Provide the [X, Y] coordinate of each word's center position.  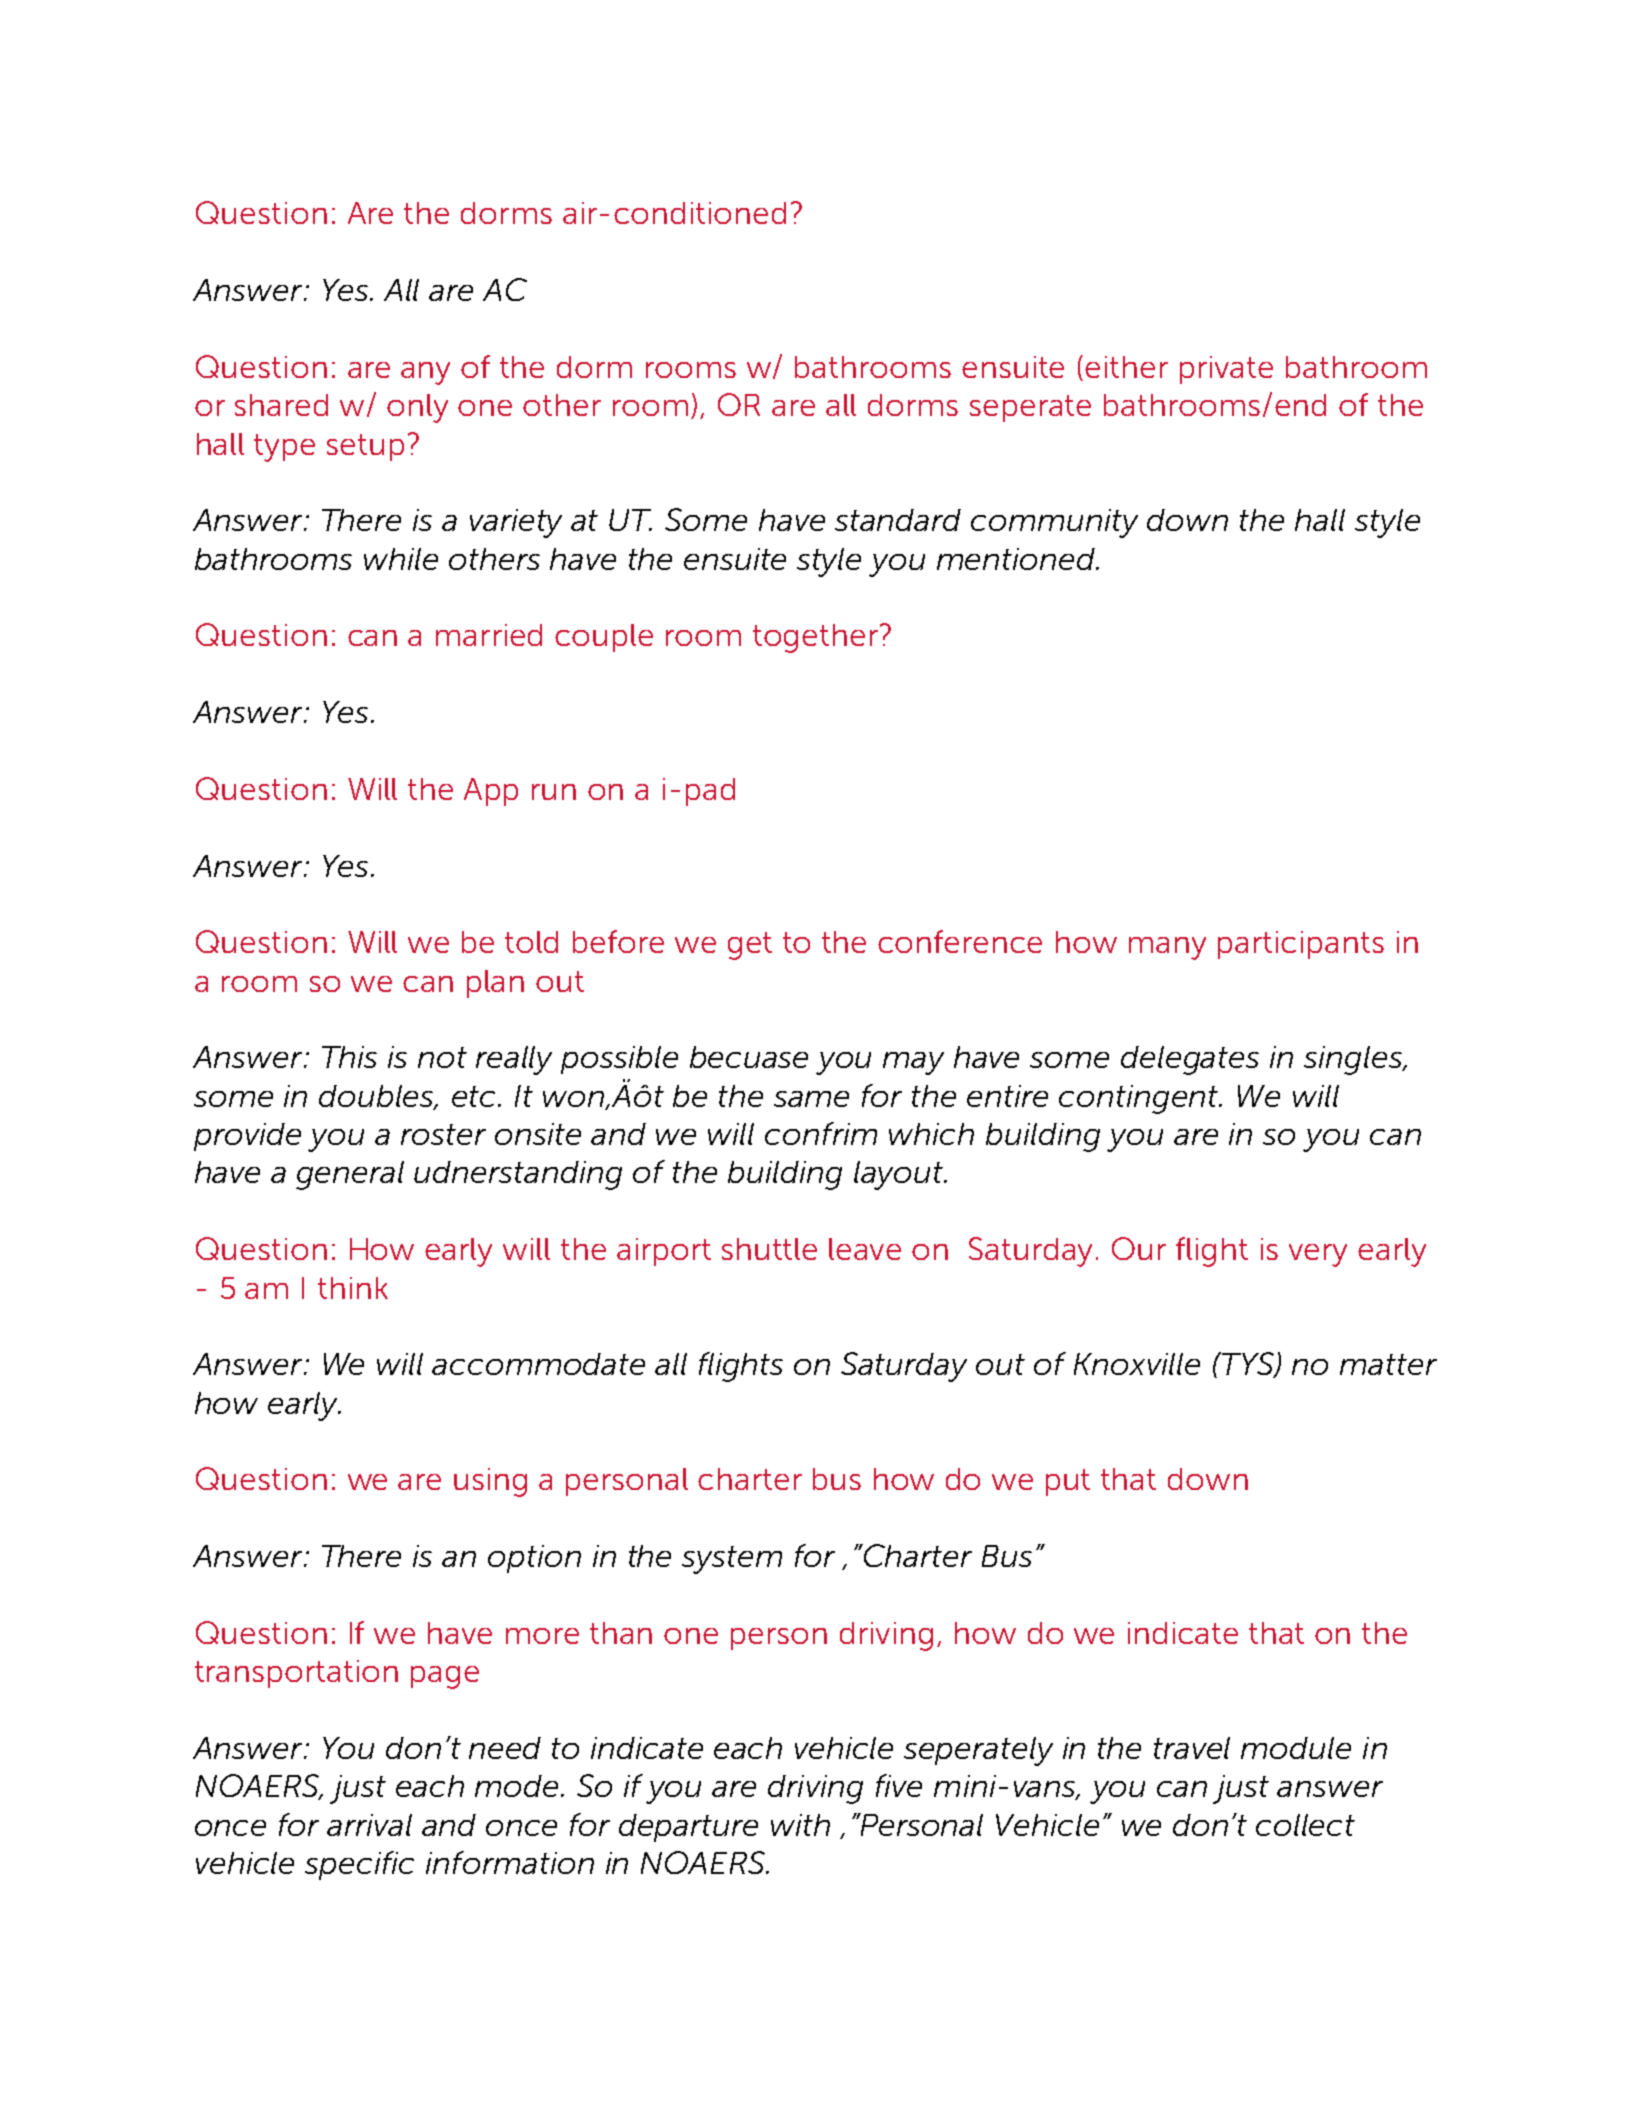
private [1226, 370]
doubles [378, 1097]
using [490, 1482]
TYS [1249, 1365]
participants [1301, 945]
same [811, 1099]
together [815, 638]
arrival [369, 1825]
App [491, 792]
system [732, 1560]
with [800, 1825]
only [417, 408]
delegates [1190, 1060]
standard [898, 520]
